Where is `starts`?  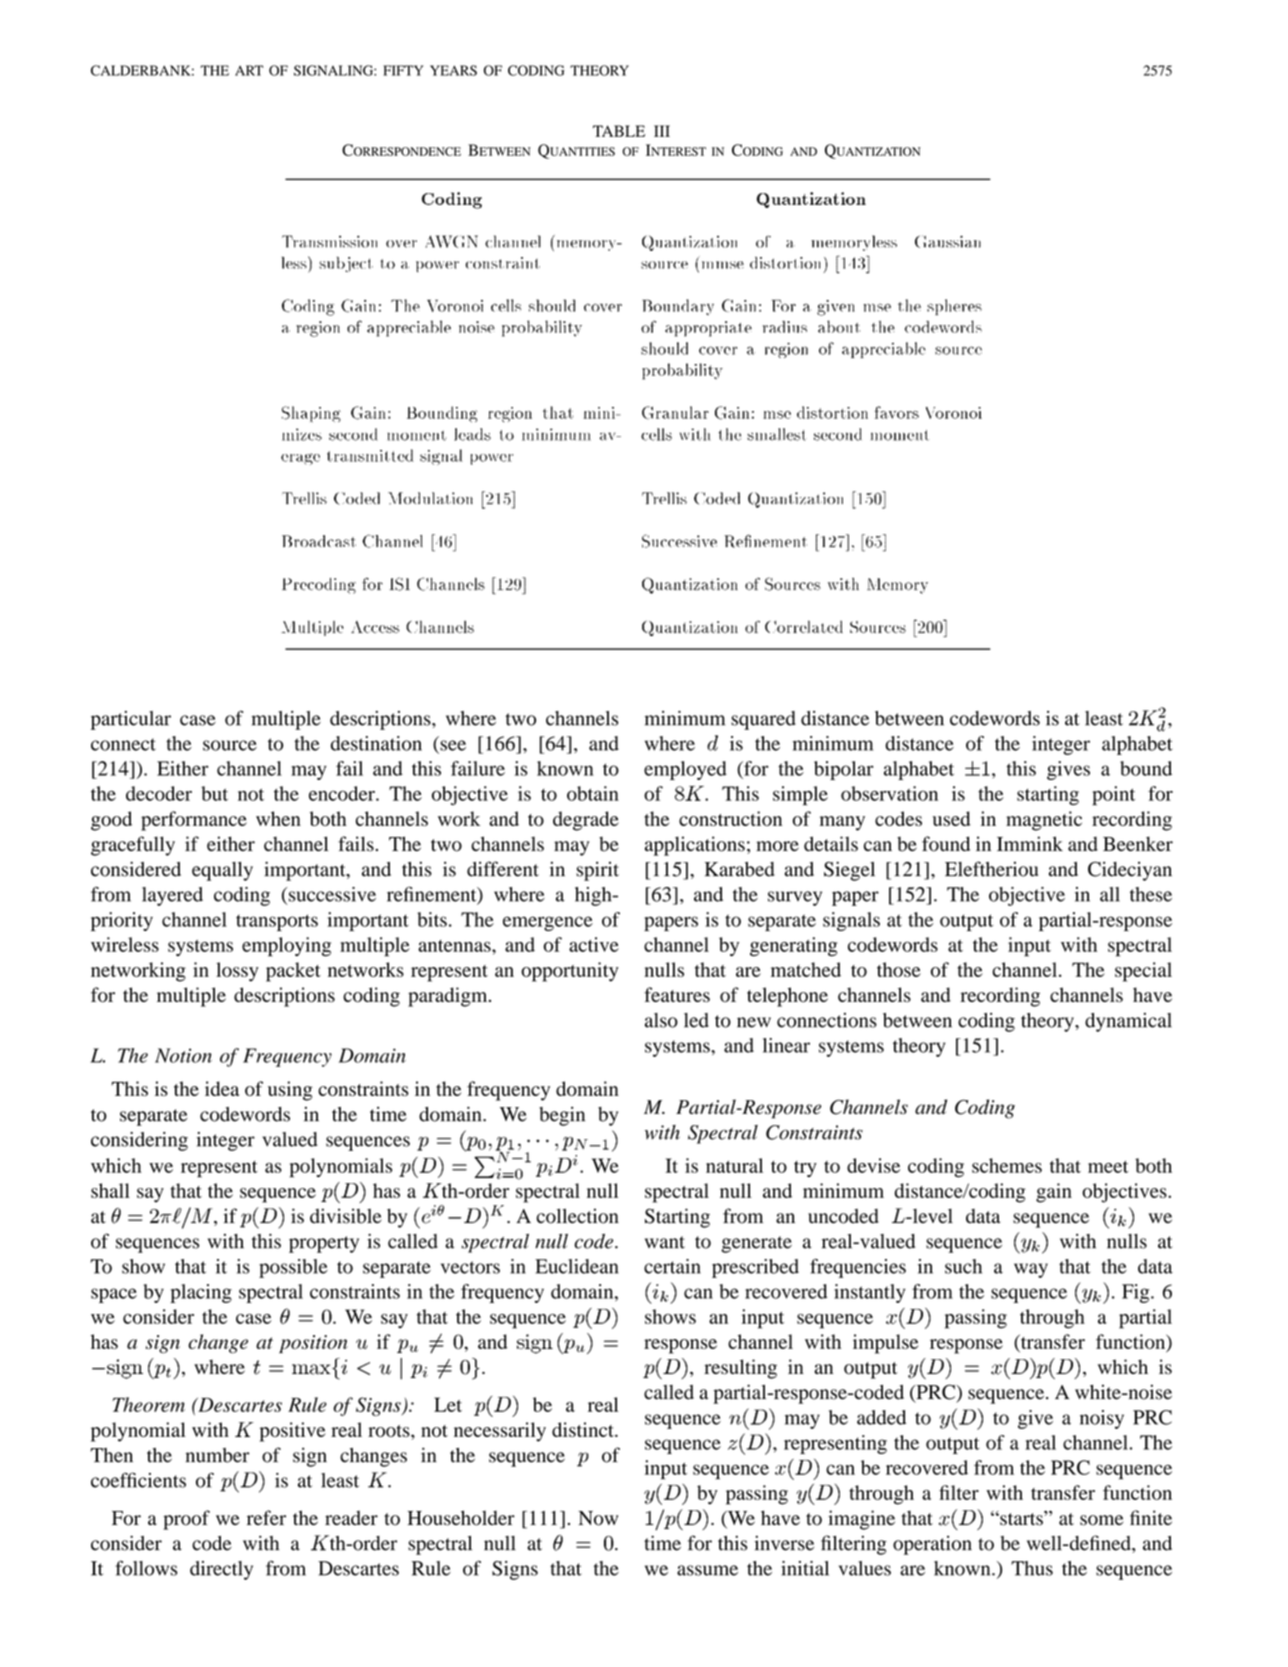
starts is located at coordinates (1021, 1518).
